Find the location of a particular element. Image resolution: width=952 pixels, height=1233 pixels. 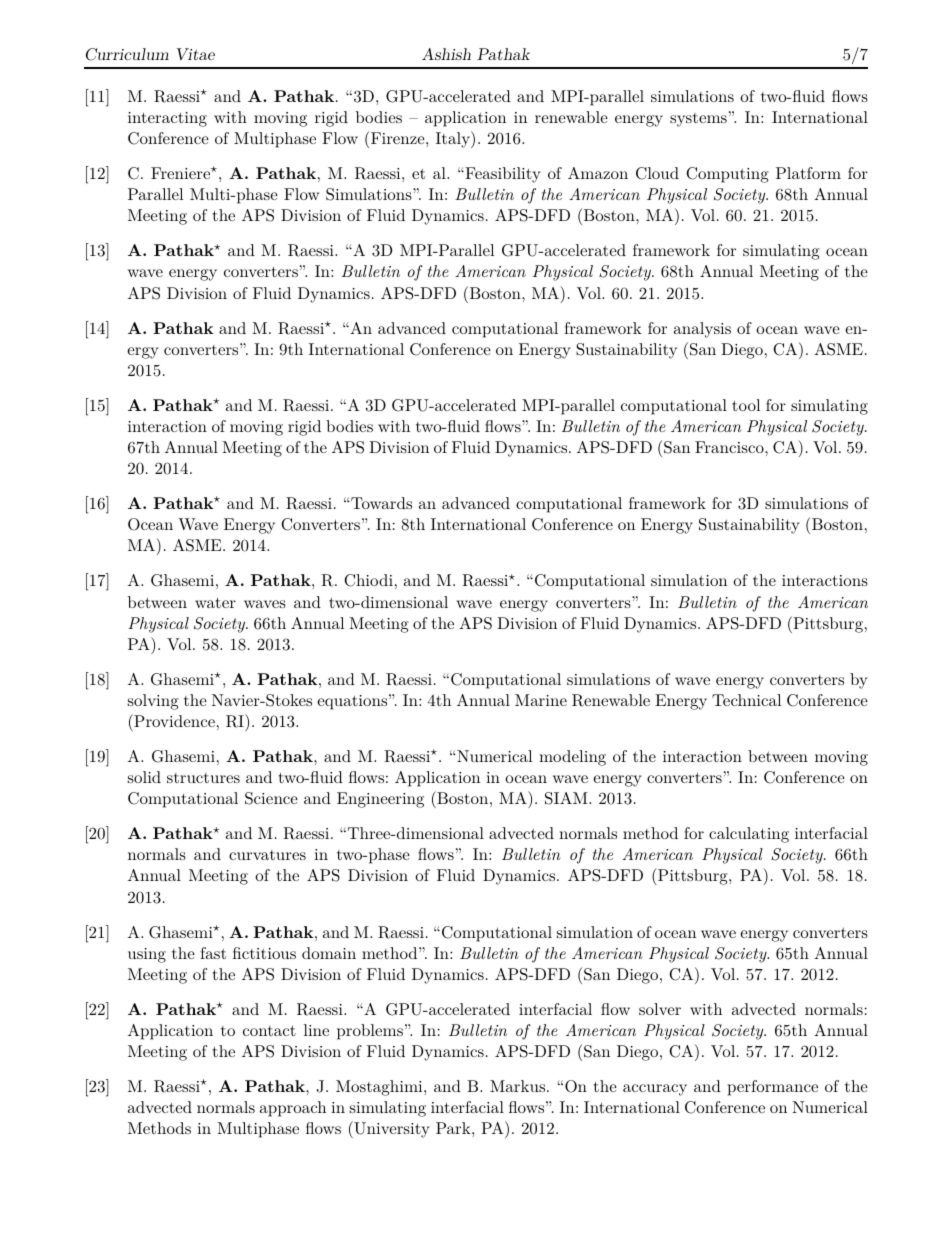

Marine is located at coordinates (541, 700).
